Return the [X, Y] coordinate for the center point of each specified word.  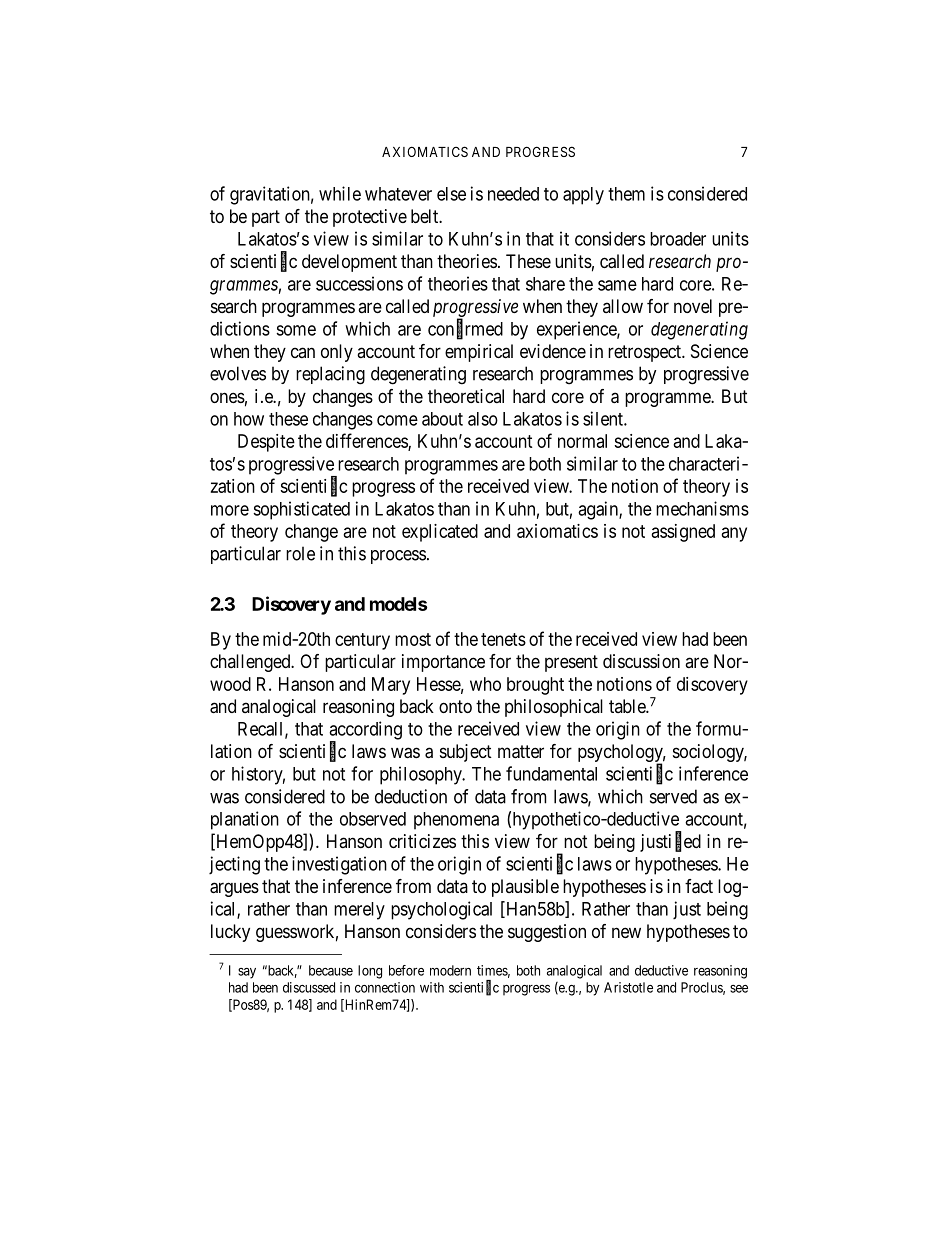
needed [513, 194]
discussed [309, 987]
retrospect [645, 353]
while [340, 193]
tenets [503, 639]
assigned [683, 533]
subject [466, 753]
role [300, 553]
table [628, 706]
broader [678, 239]
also [483, 419]
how [249, 419]
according [365, 731]
